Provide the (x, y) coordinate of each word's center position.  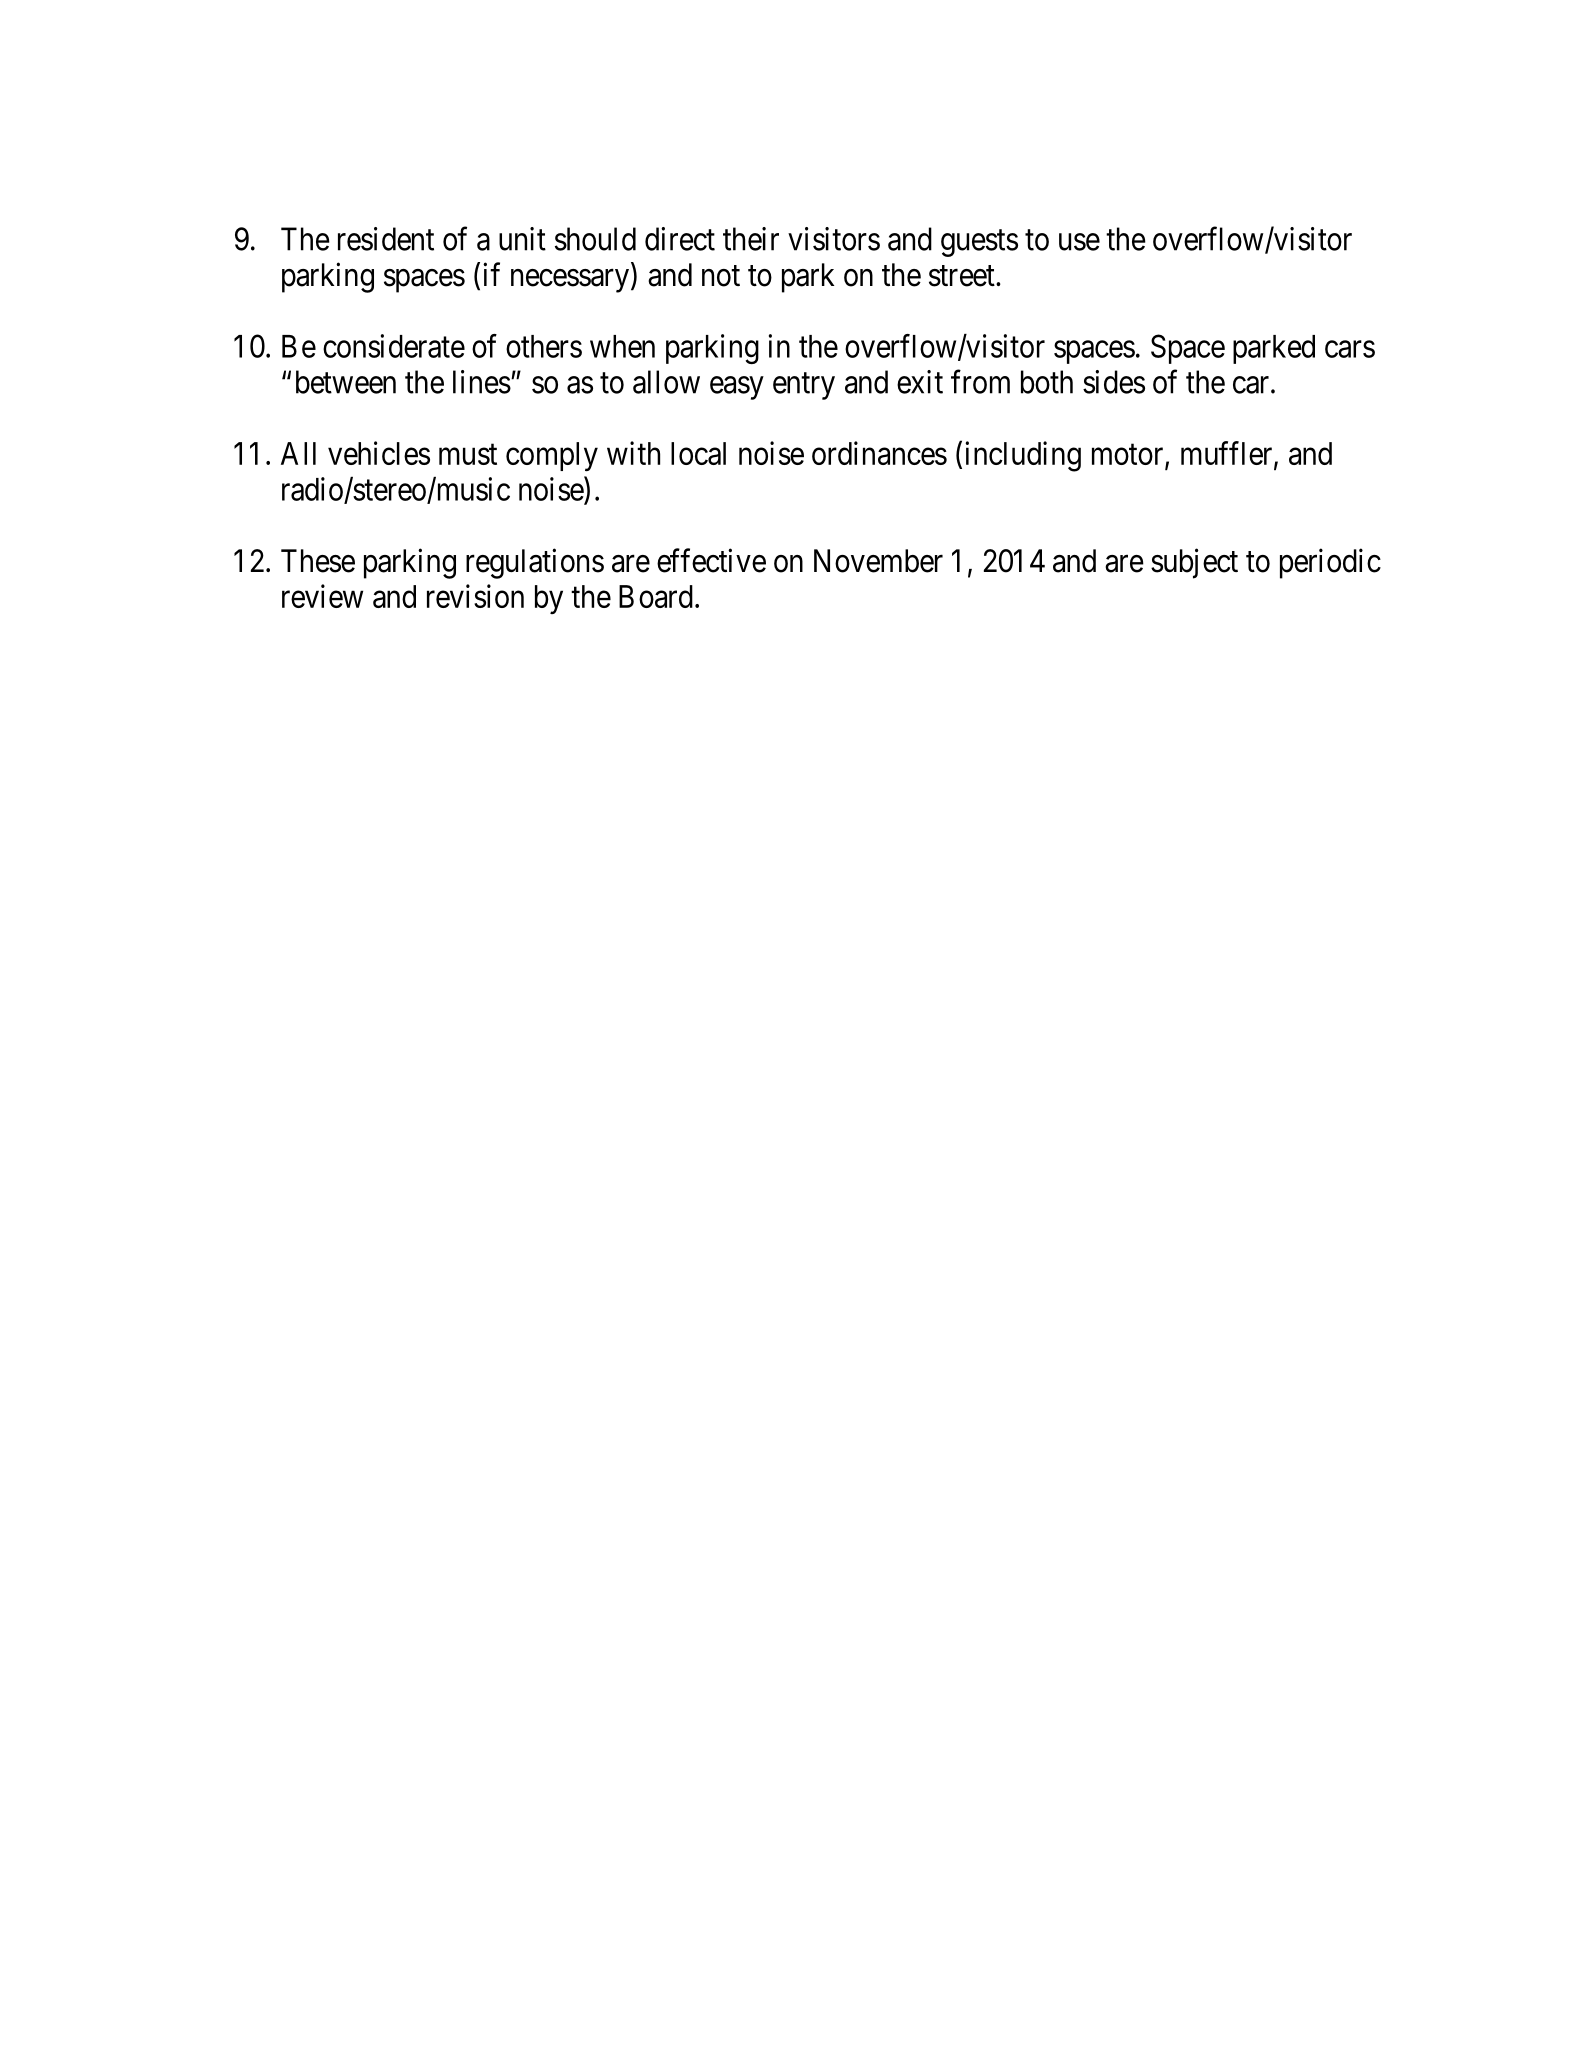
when (622, 346)
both (1047, 382)
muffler (1228, 454)
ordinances (879, 453)
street (963, 276)
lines (482, 382)
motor (1129, 456)
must (468, 454)
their (751, 239)
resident (386, 239)
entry (804, 386)
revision (475, 596)
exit (920, 382)
